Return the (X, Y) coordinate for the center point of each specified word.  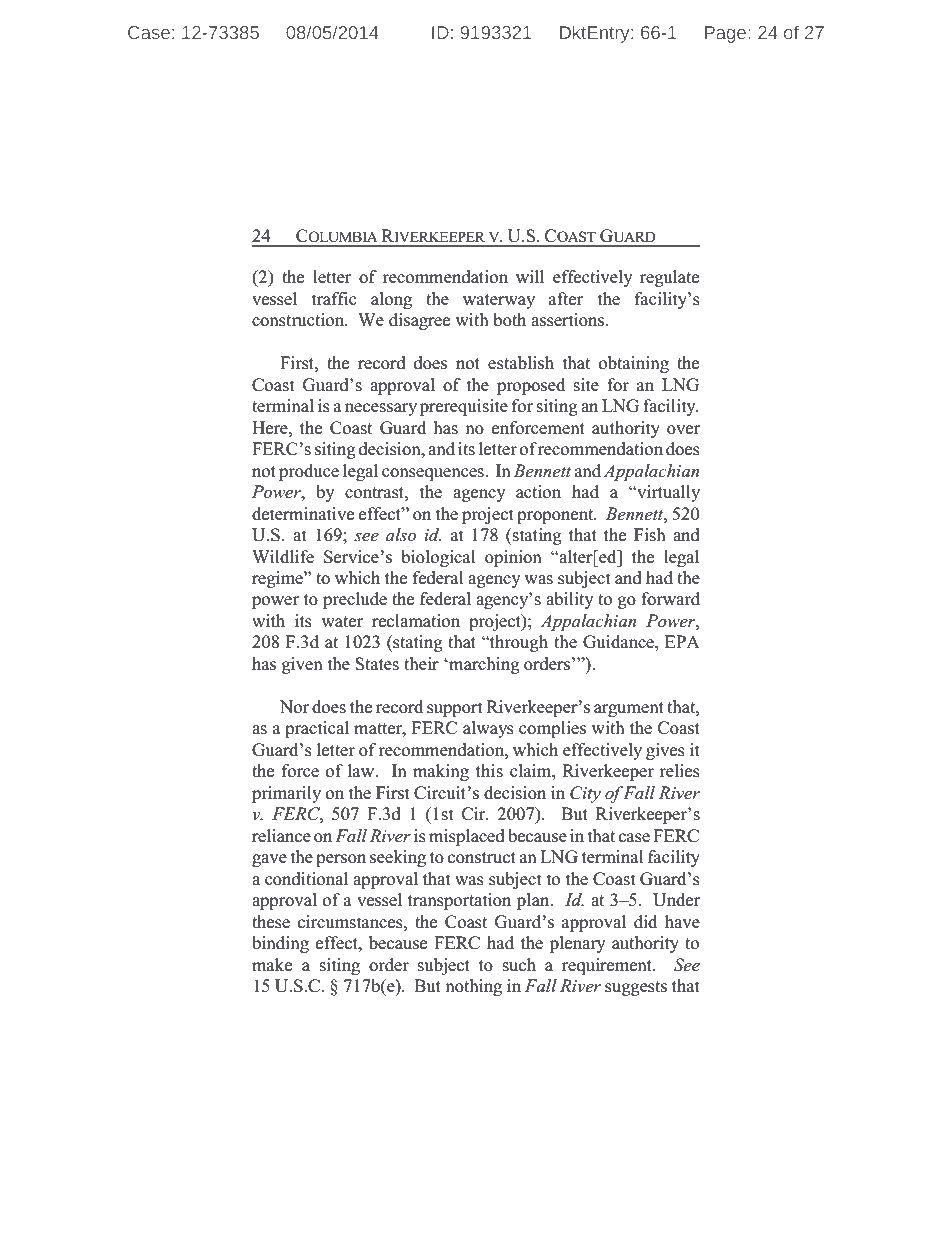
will (530, 276)
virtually (667, 493)
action (538, 492)
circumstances (351, 922)
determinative (303, 514)
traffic (334, 298)
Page (727, 34)
